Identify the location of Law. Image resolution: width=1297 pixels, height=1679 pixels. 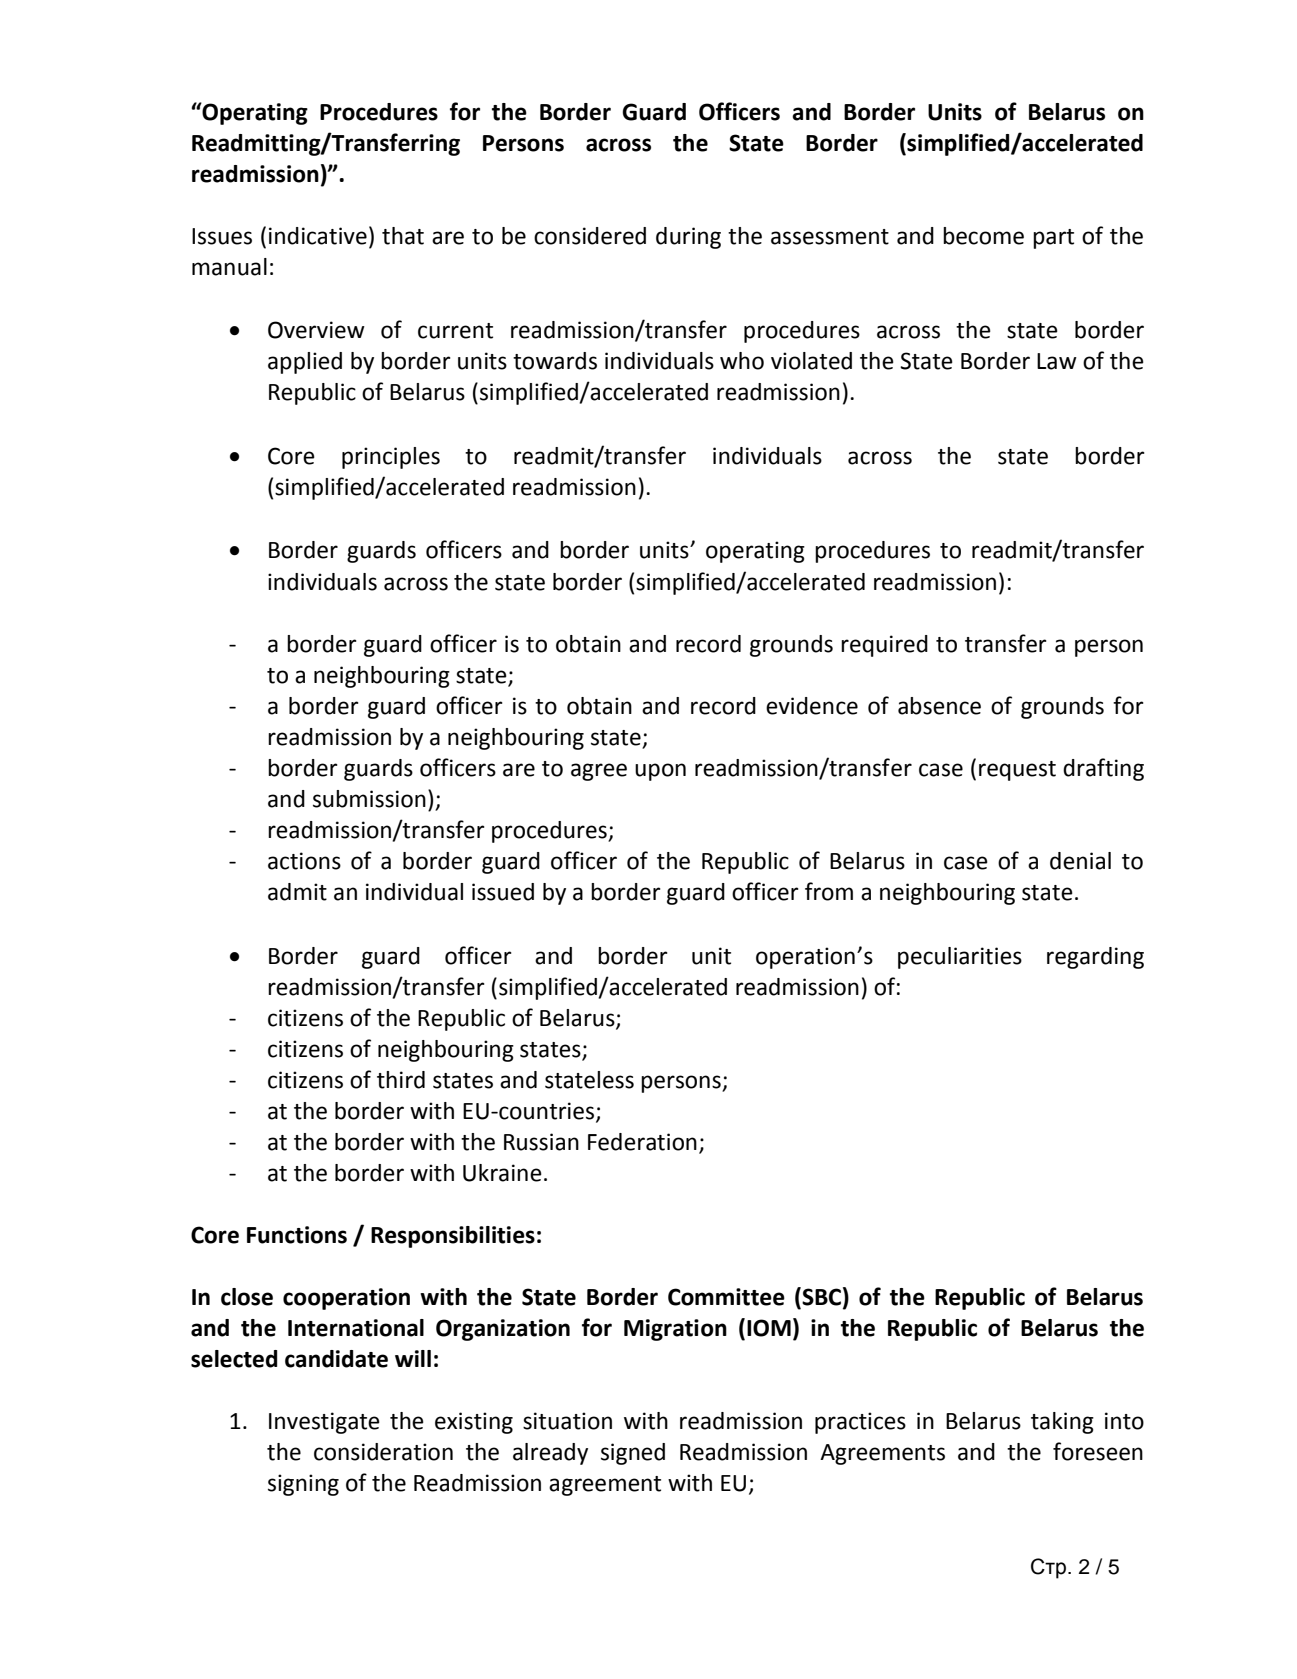
(1057, 361).
